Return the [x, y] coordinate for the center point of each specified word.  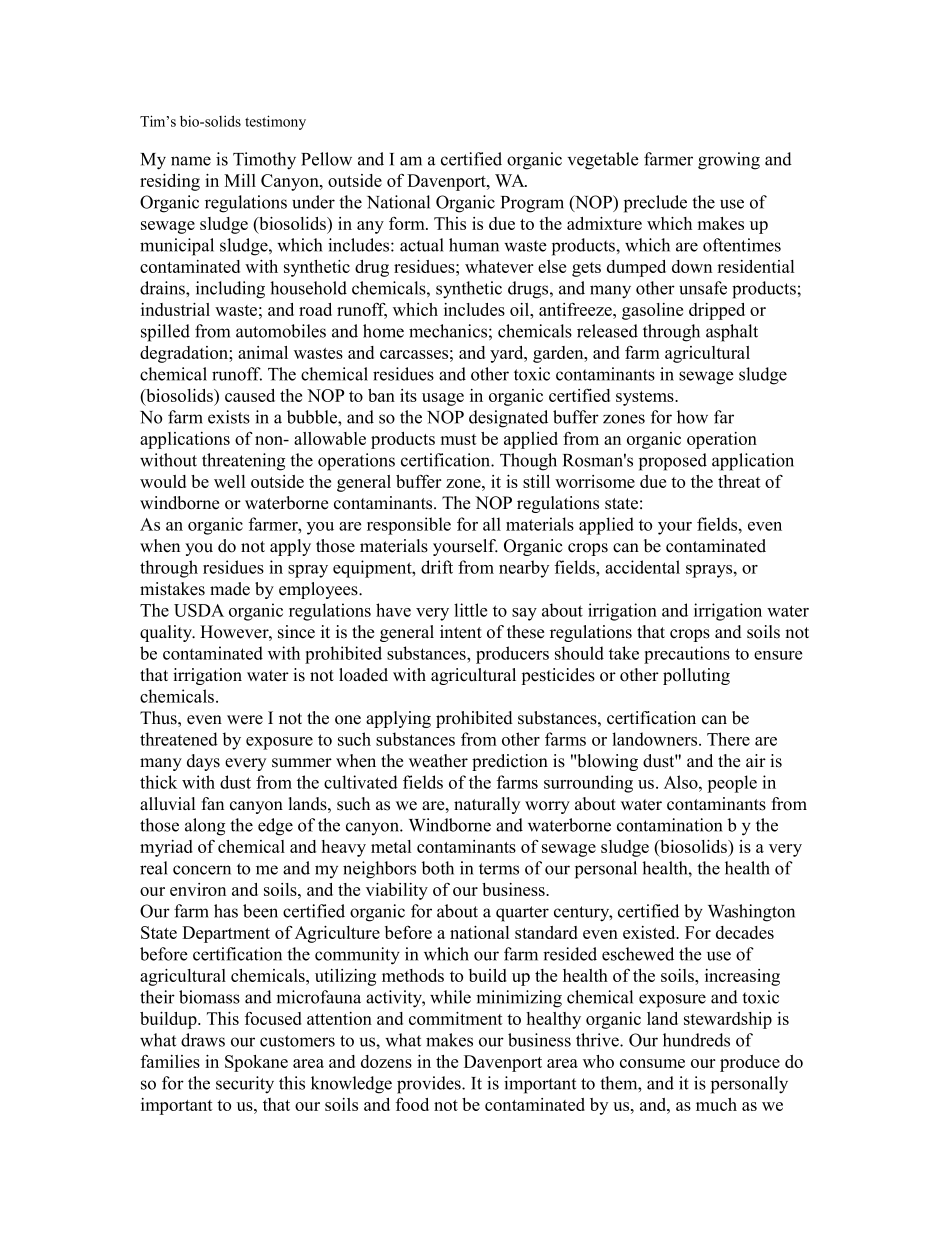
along [205, 827]
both [438, 868]
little [470, 610]
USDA [199, 610]
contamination [669, 825]
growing [729, 161]
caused [250, 395]
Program [532, 204]
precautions [687, 655]
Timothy [264, 161]
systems [646, 398]
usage [443, 399]
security [245, 1085]
